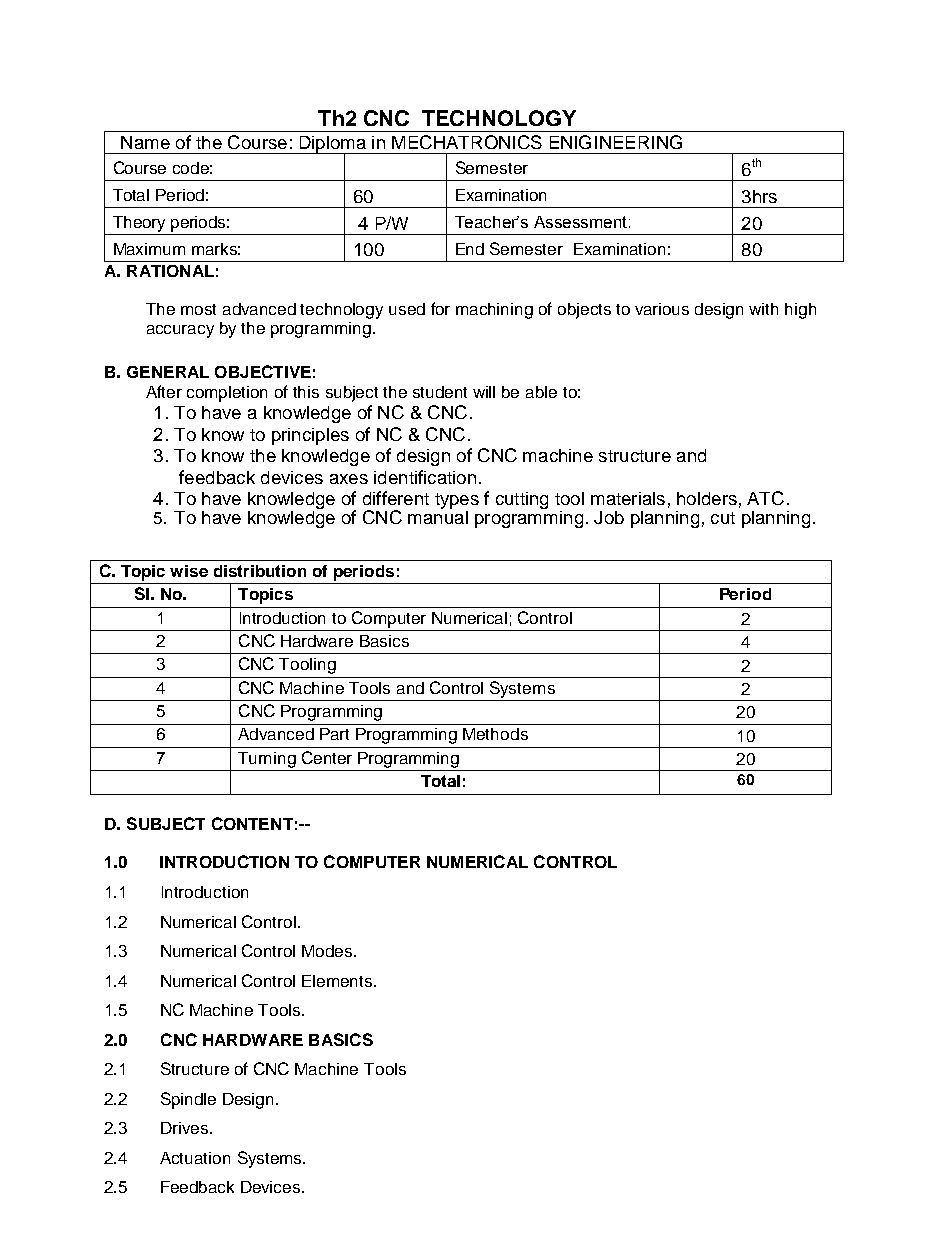 Image resolution: width=952 pixels, height=1233 pixels. I want to click on Elements, so click(338, 981).
